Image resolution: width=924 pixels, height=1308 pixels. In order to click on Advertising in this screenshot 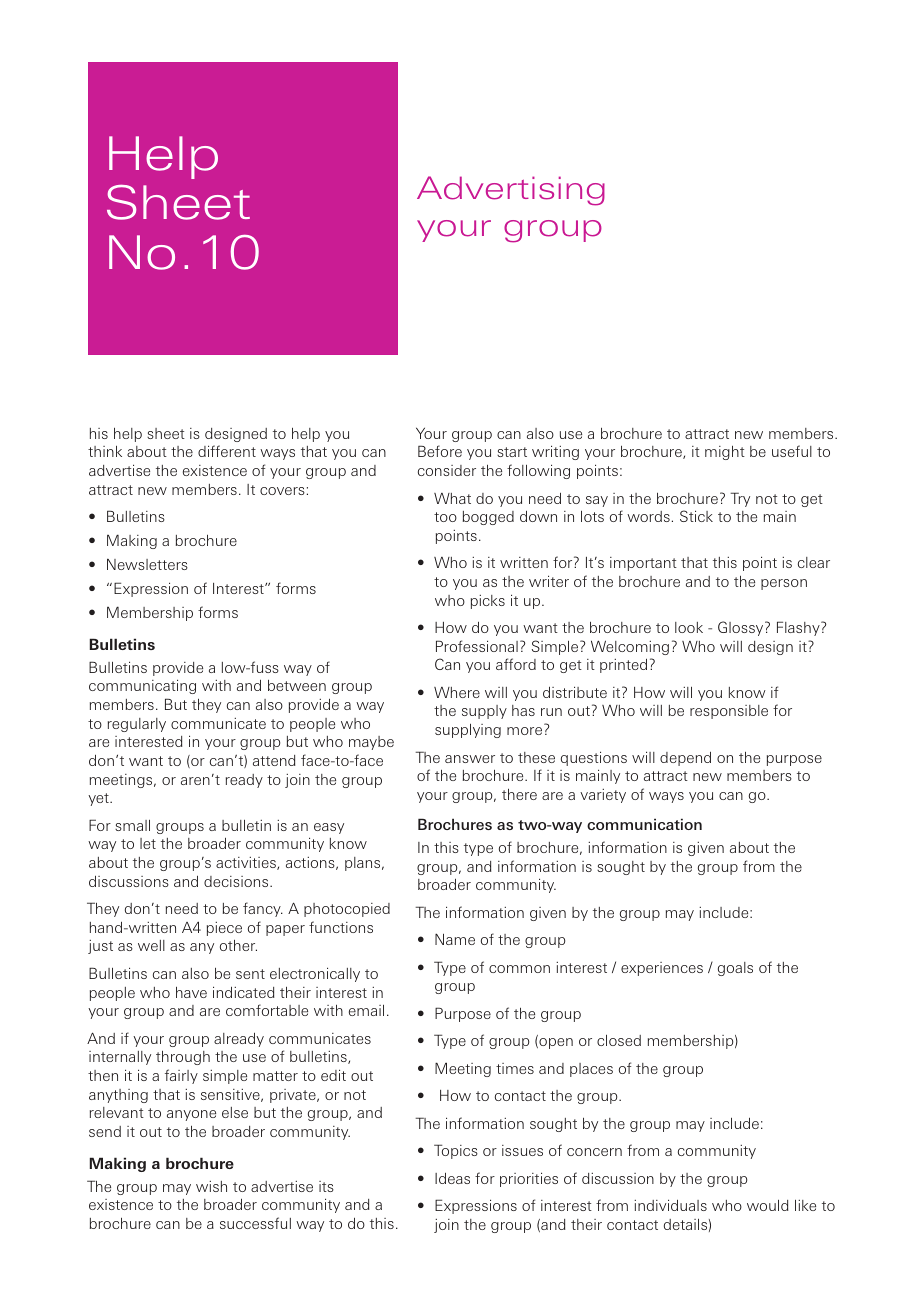, I will do `click(511, 191)`.
